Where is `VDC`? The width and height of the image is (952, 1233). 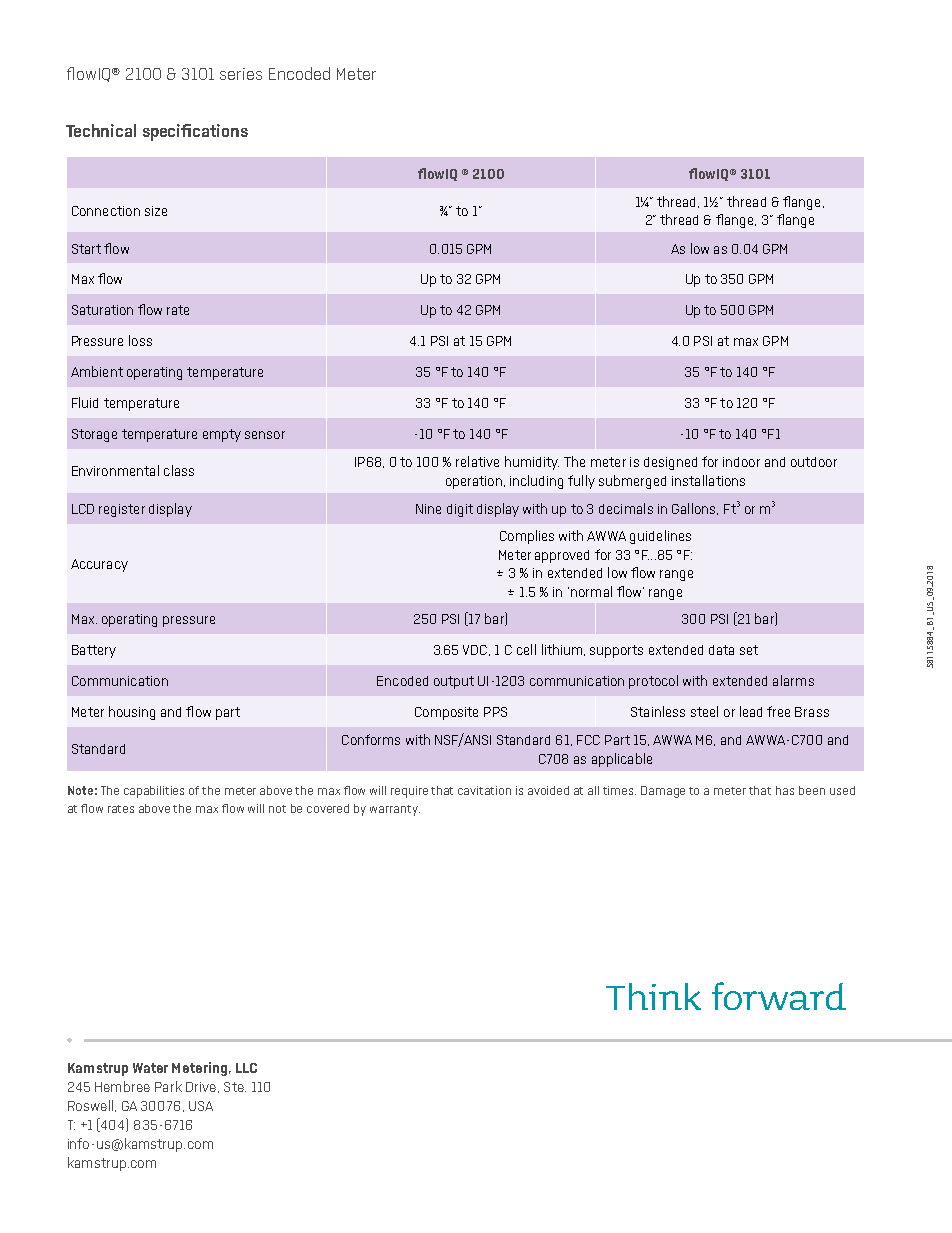 VDC is located at coordinates (475, 650).
